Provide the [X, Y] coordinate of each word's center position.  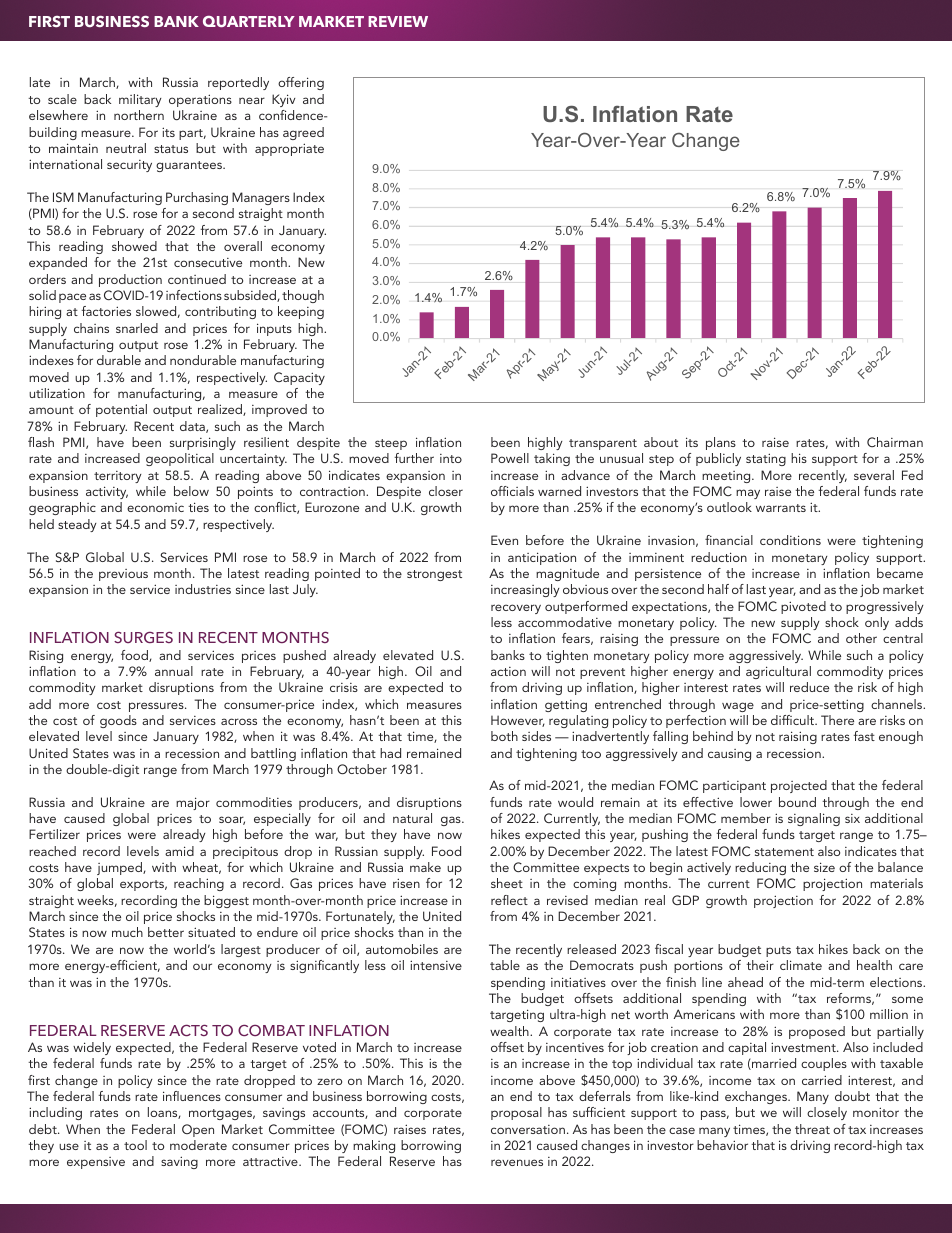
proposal [516, 1113]
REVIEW [398, 21]
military [140, 100]
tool [135, 1145]
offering [301, 83]
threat [812, 1129]
